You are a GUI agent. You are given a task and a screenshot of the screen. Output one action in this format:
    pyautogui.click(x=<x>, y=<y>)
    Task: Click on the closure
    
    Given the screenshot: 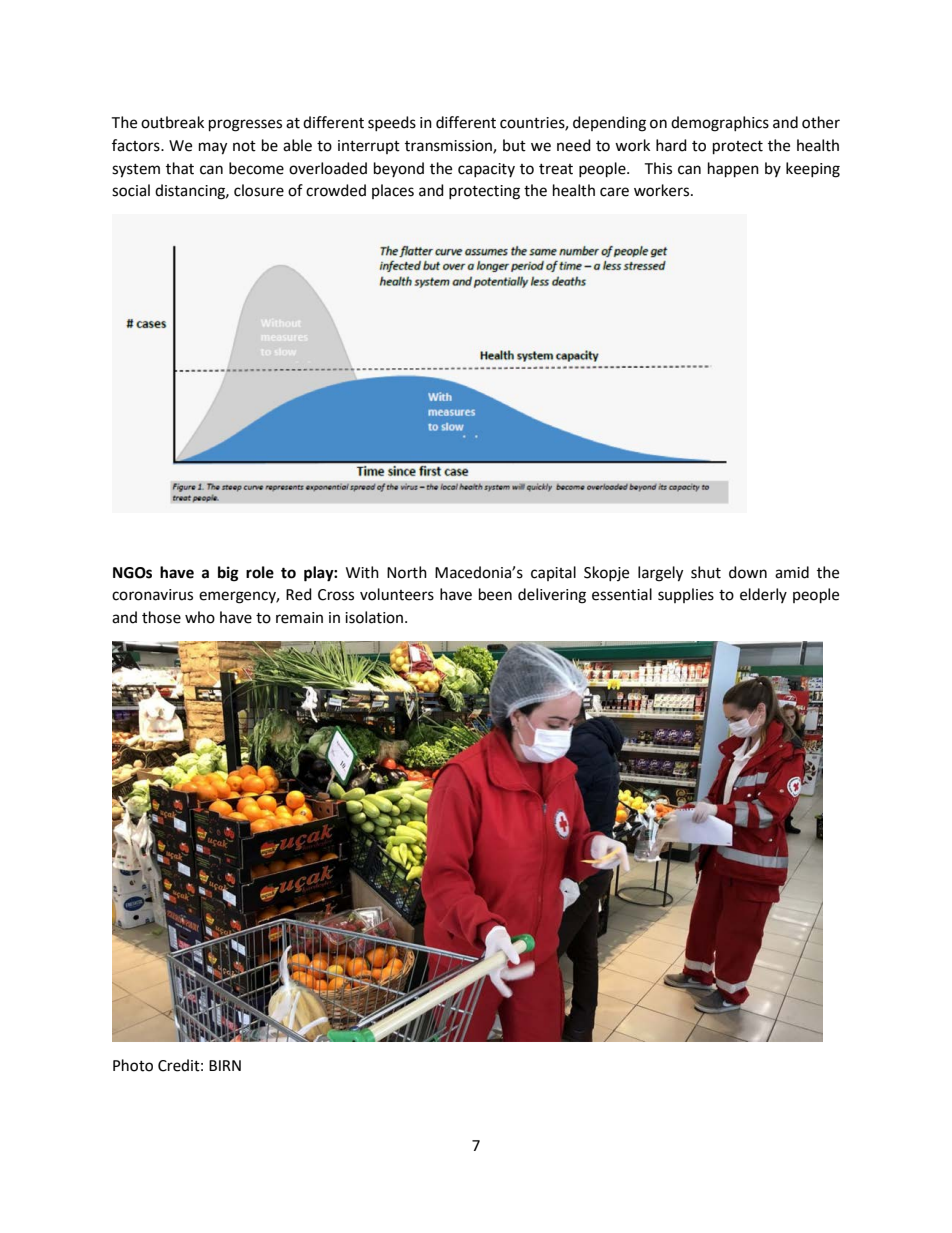 What is the action you would take?
    pyautogui.click(x=259, y=190)
